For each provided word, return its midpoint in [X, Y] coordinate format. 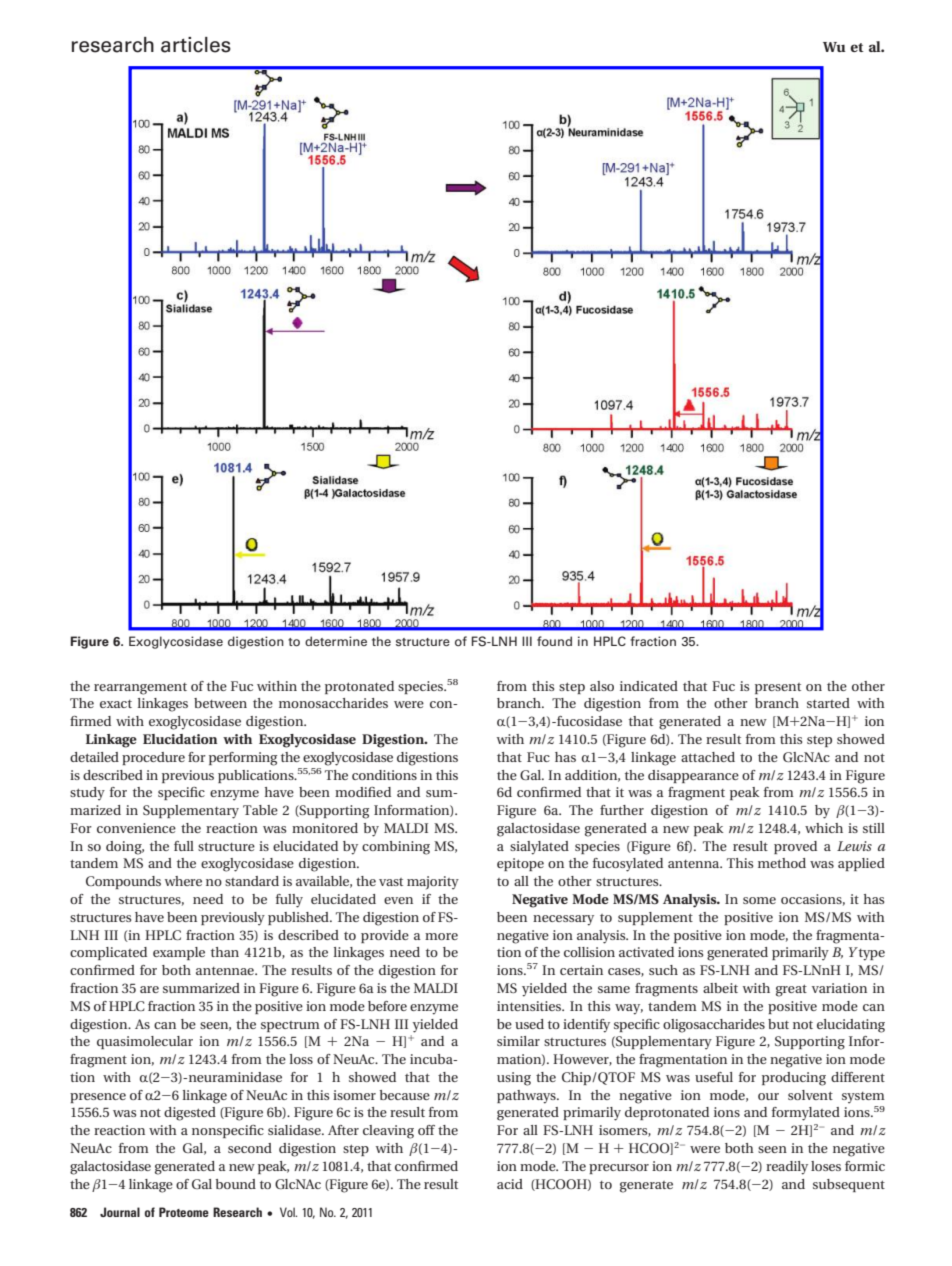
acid [510, 1184]
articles [196, 45]
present [778, 688]
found [554, 641]
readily [787, 1168]
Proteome [184, 1212]
